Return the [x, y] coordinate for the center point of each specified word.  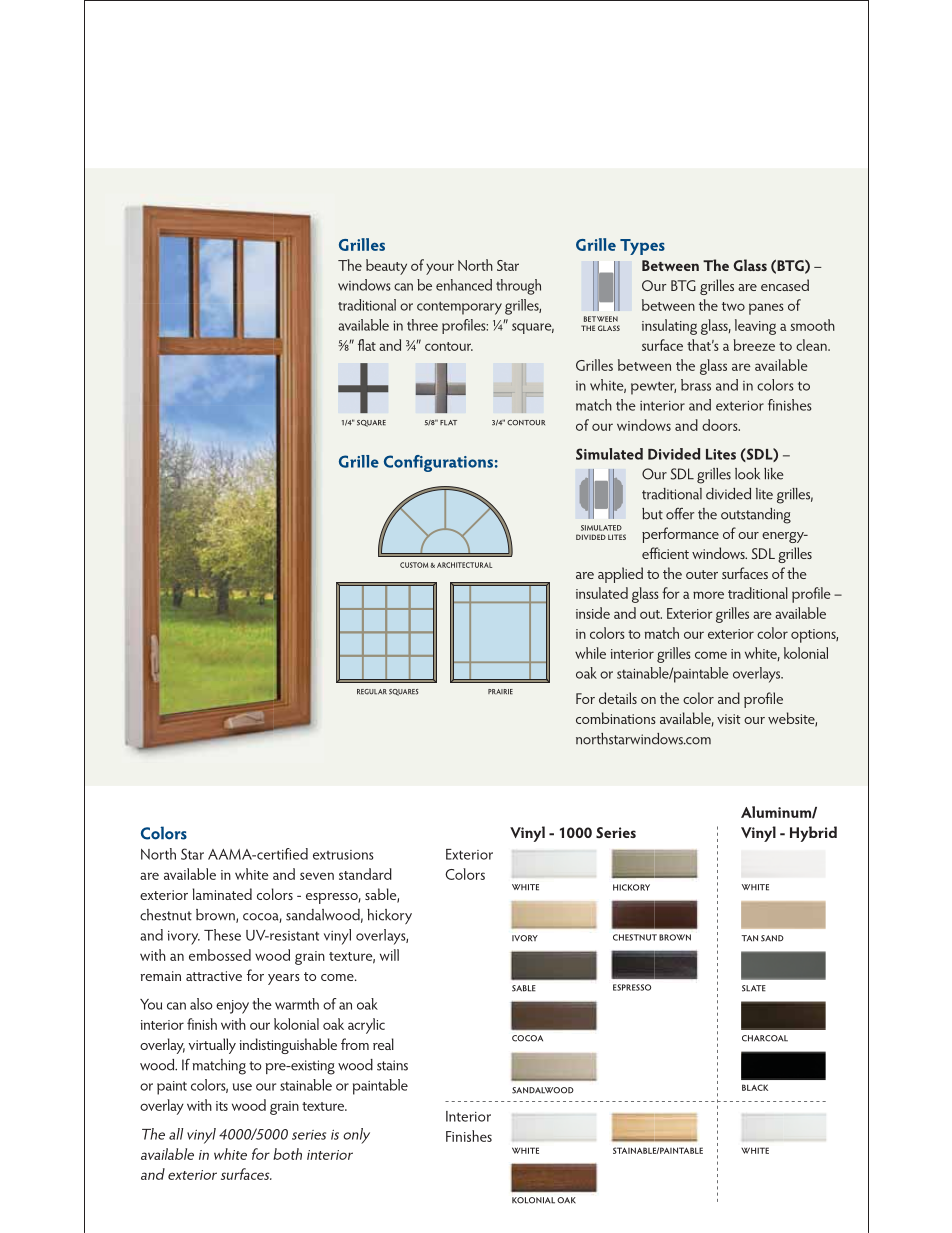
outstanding [756, 516]
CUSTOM [415, 565]
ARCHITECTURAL [464, 565]
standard [365, 874]
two [733, 306]
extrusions [343, 855]
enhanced [464, 285]
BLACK [755, 1087]
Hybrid [813, 834]
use [242, 1087]
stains [392, 1065]
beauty [386, 267]
